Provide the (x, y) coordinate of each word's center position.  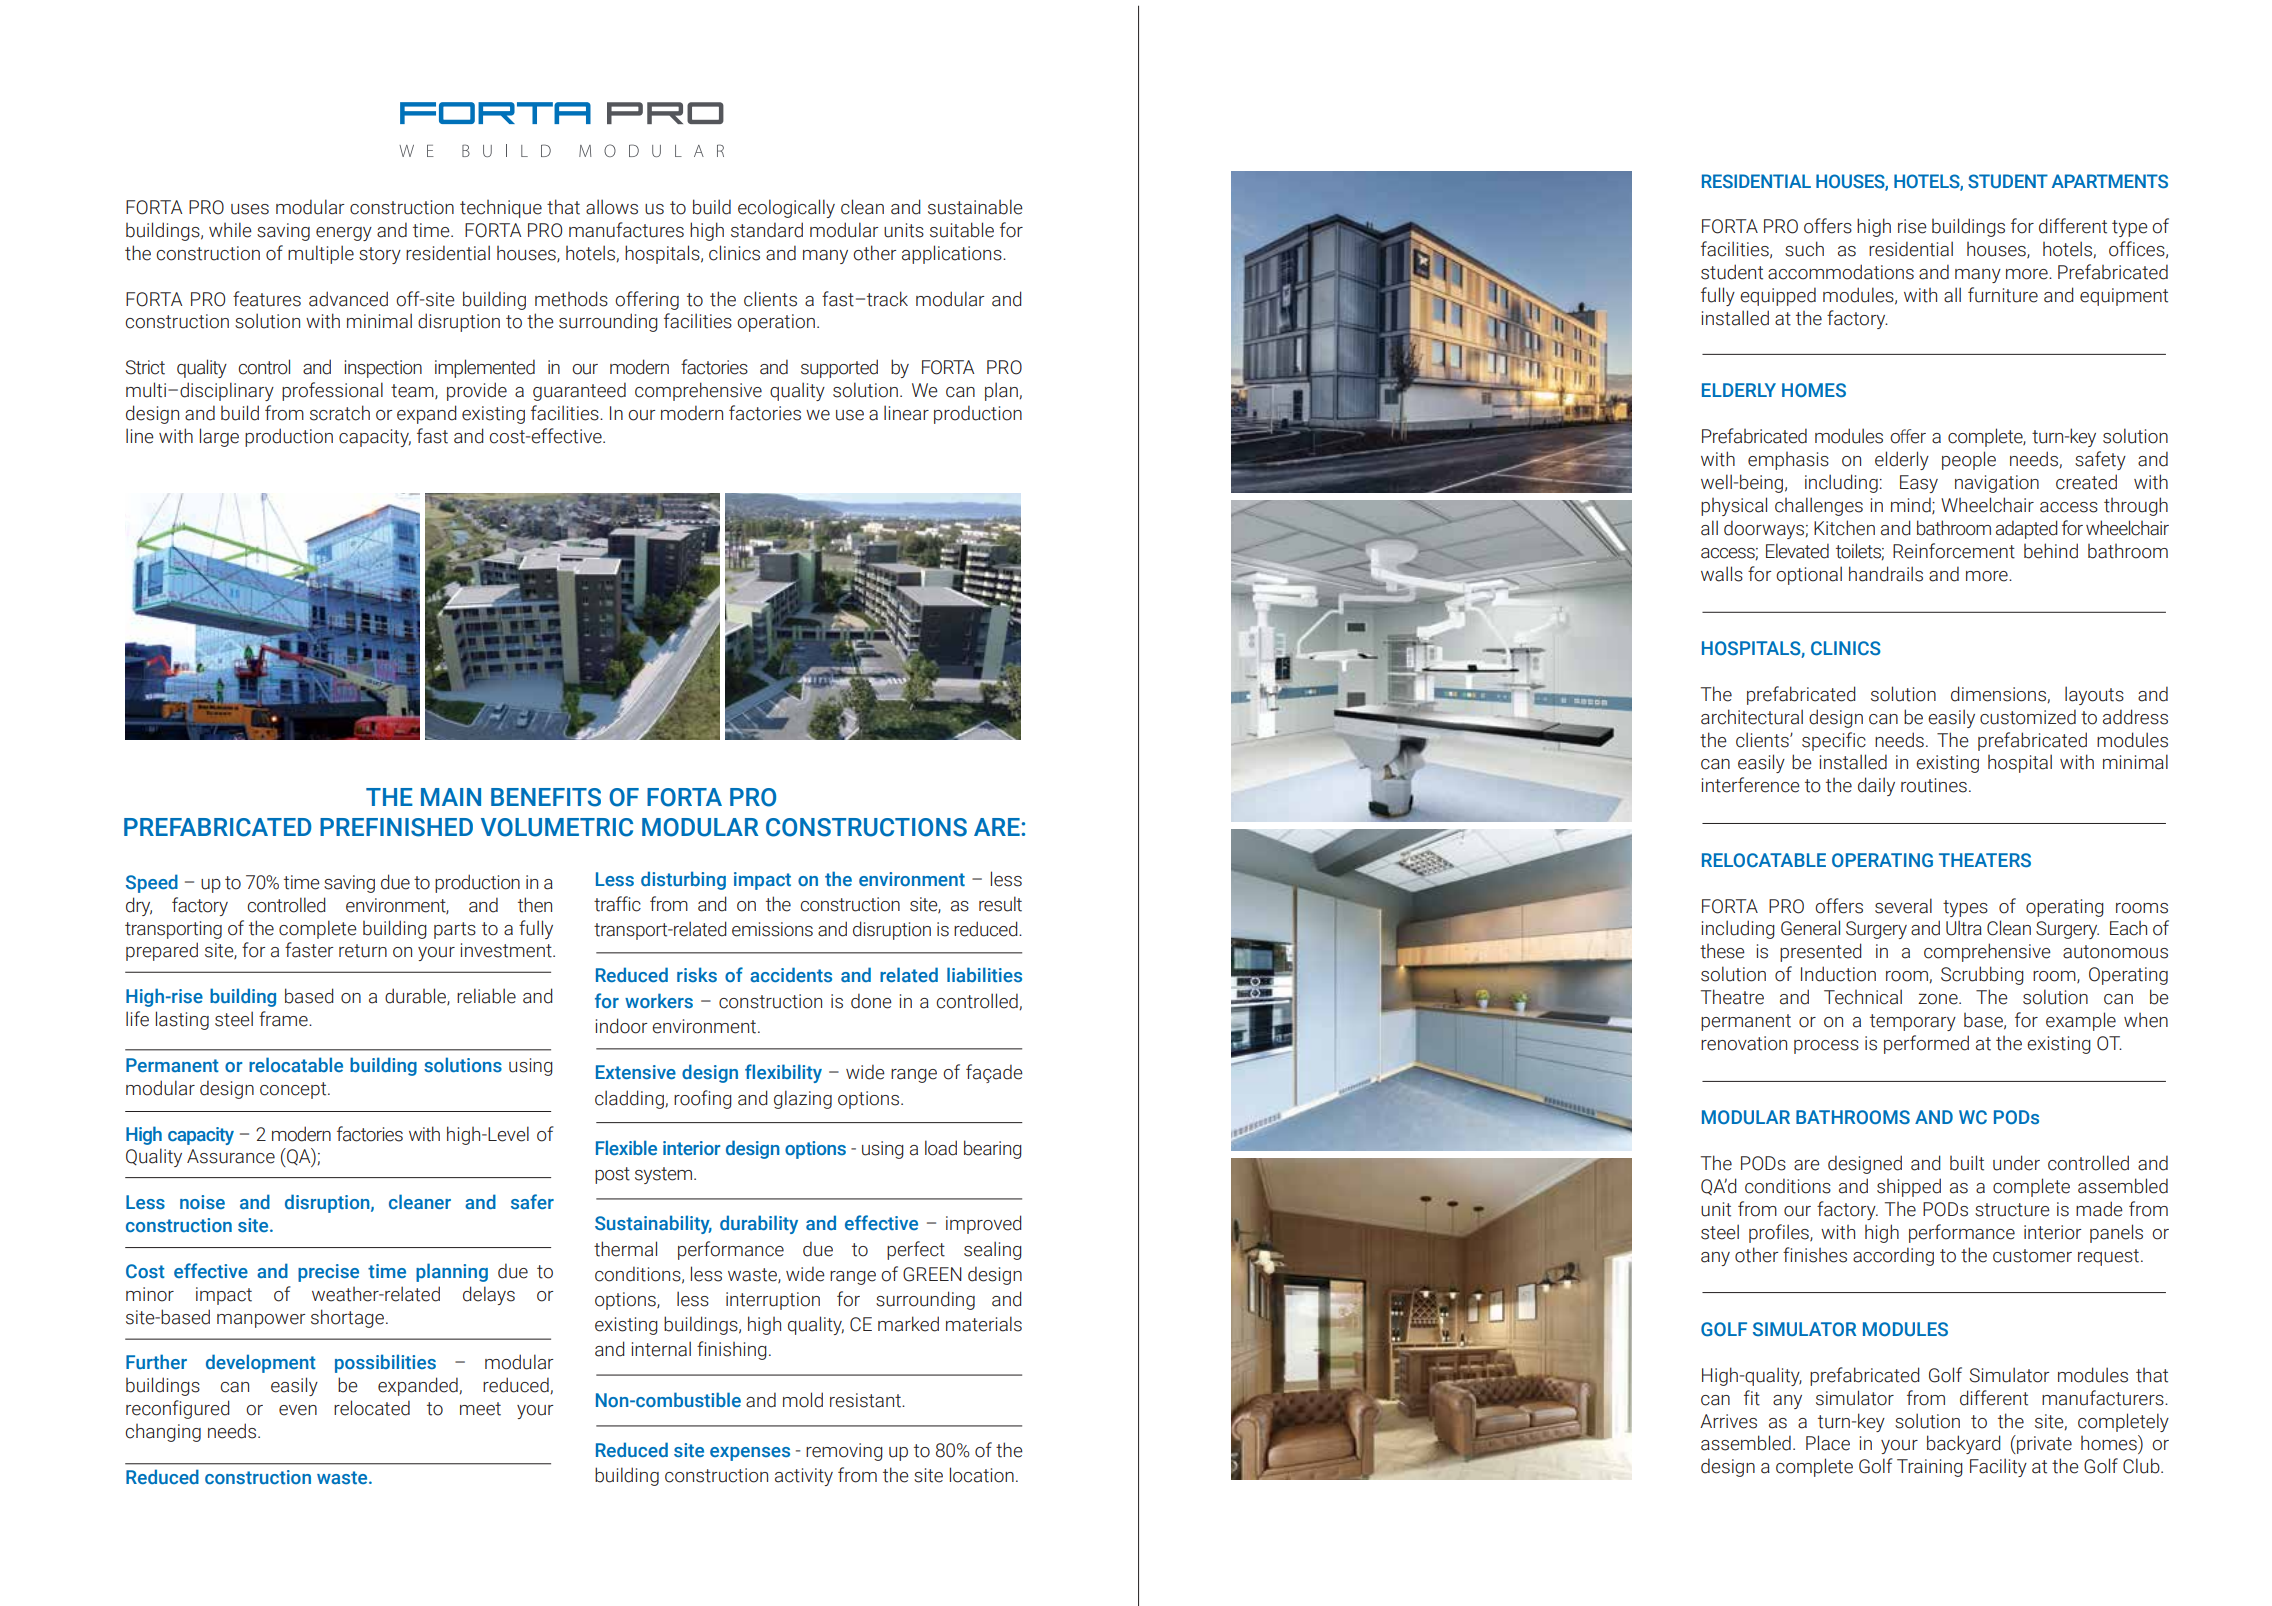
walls (1722, 574)
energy (344, 234)
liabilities (984, 974)
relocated (372, 1408)
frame (284, 1019)
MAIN (451, 797)
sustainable (975, 207)
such (1804, 249)
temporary (1913, 1022)
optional (1809, 575)
